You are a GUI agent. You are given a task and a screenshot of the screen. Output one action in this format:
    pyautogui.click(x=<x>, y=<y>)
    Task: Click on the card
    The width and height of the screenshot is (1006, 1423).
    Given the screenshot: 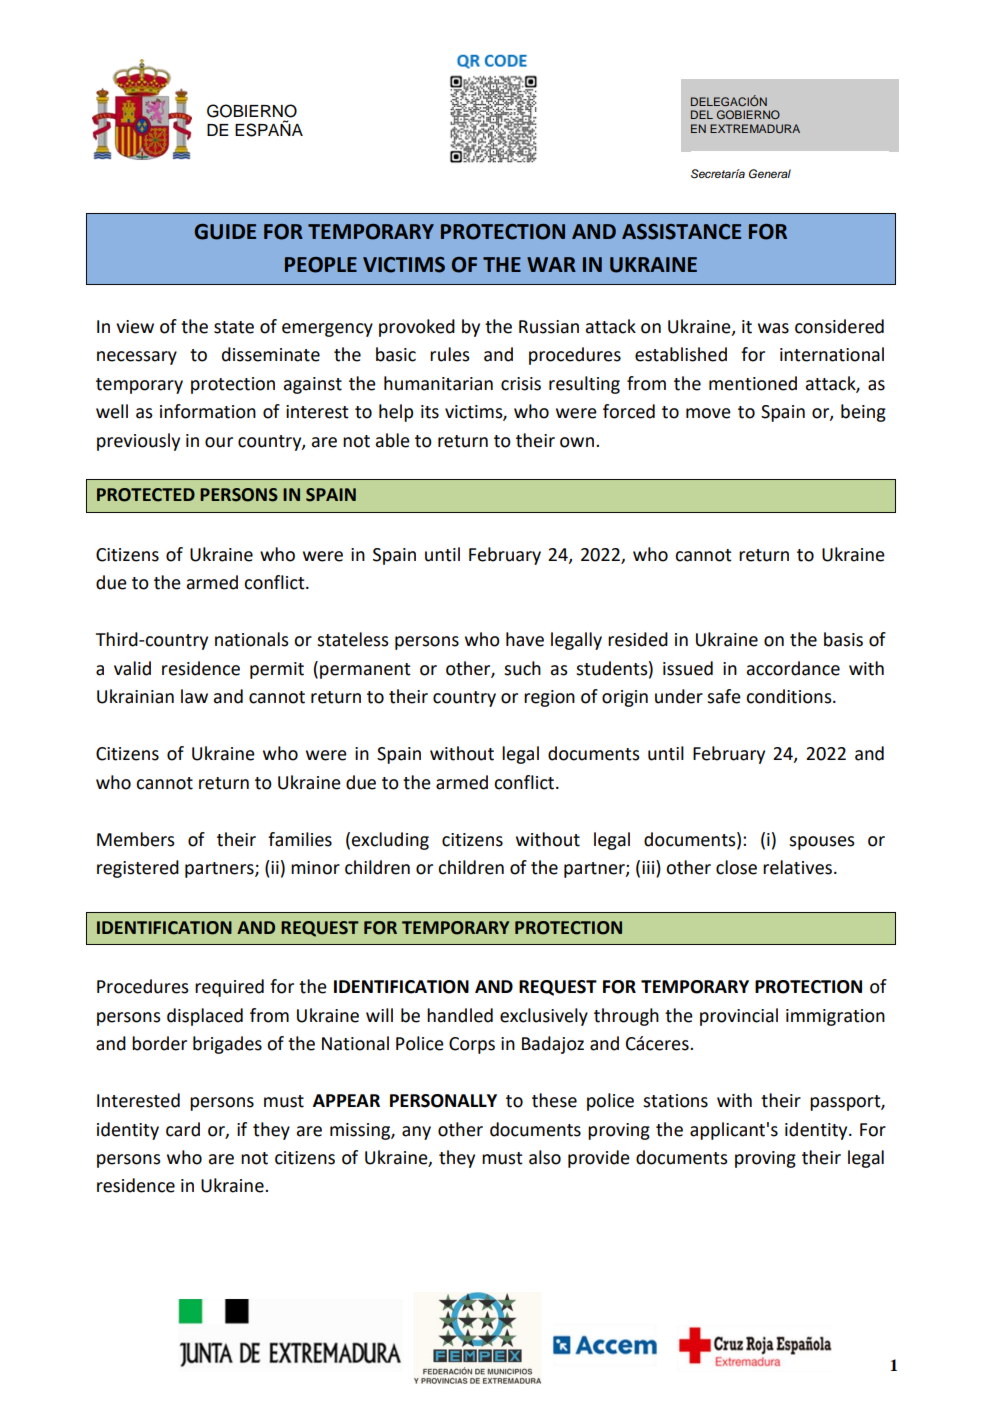 What is the action you would take?
    pyautogui.click(x=183, y=1129)
